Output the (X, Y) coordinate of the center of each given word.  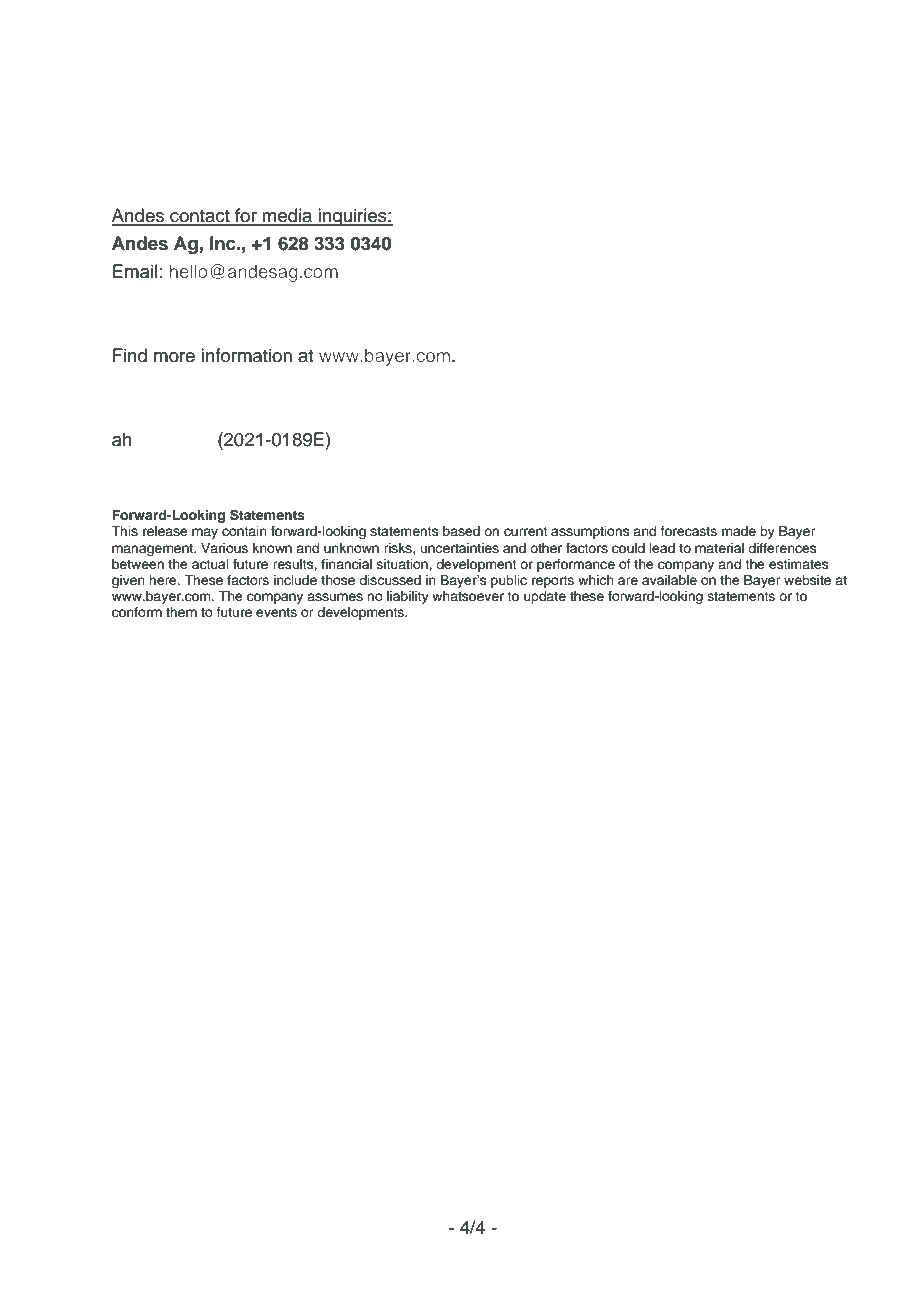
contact (200, 217)
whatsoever (468, 596)
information (246, 355)
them (181, 612)
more (174, 357)
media (288, 216)
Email (135, 271)
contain (244, 531)
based (461, 531)
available (669, 580)
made (739, 531)
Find (130, 355)
